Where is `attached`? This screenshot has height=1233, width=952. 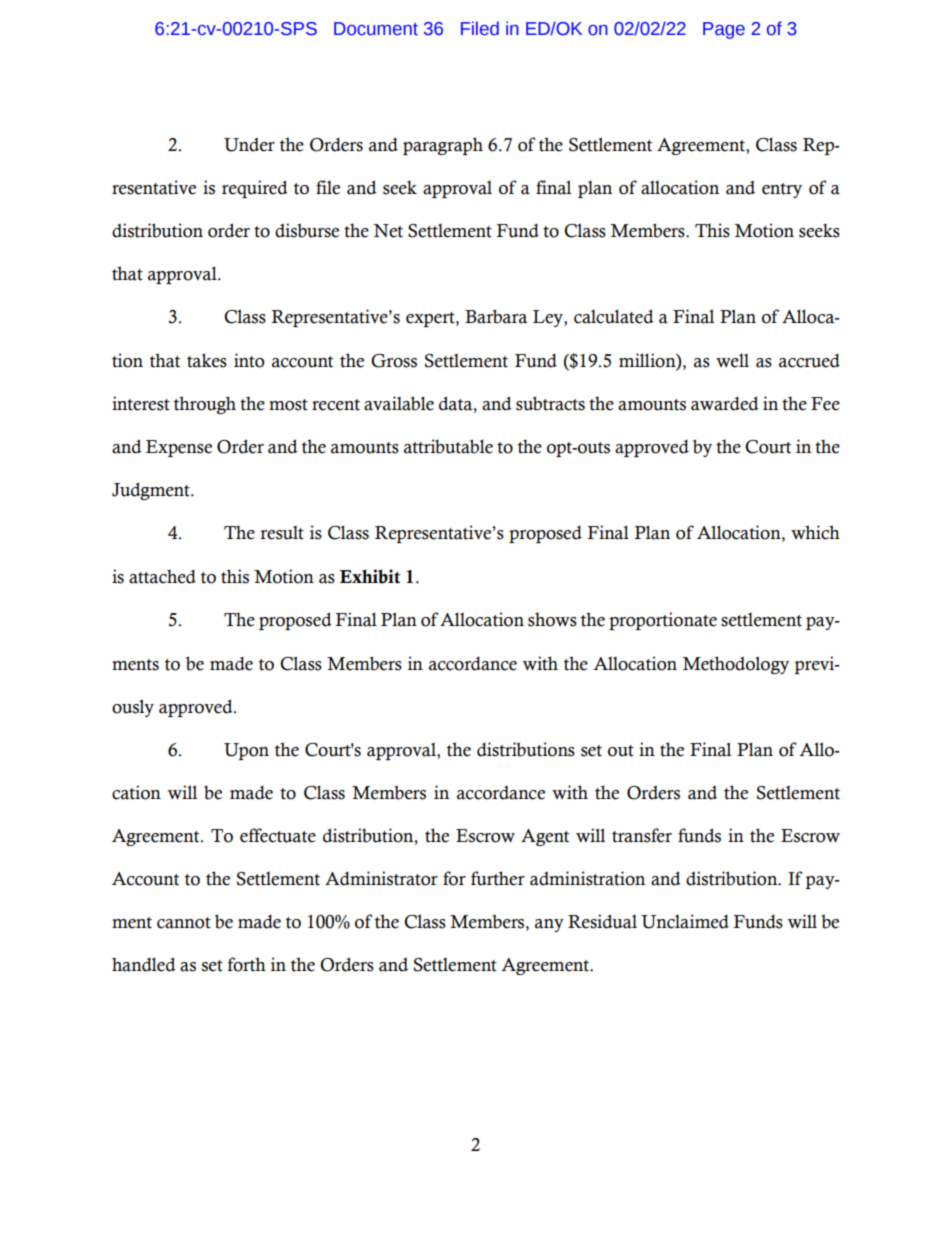 attached is located at coordinates (162, 576).
